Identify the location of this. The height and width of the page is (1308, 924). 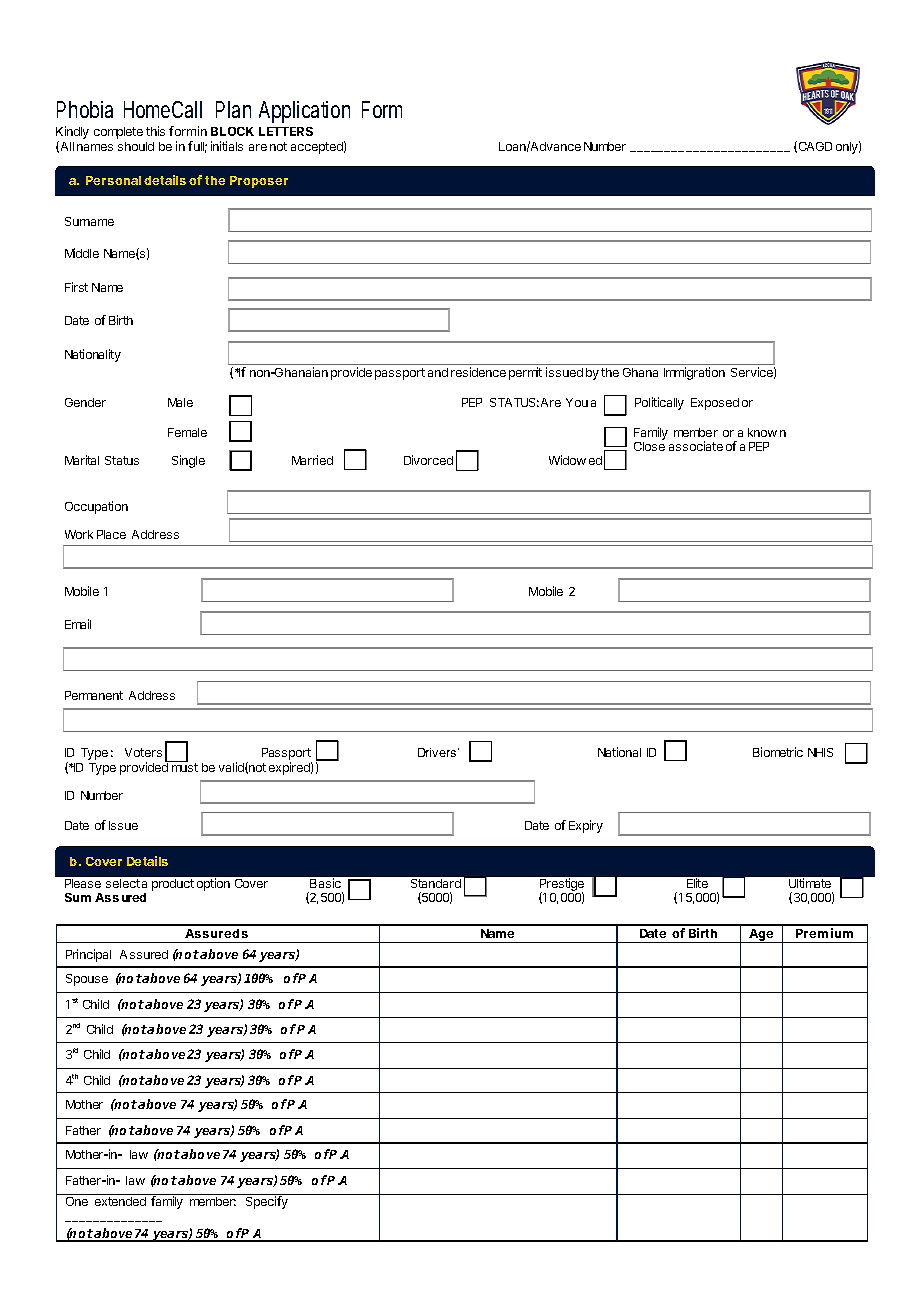
(155, 131).
